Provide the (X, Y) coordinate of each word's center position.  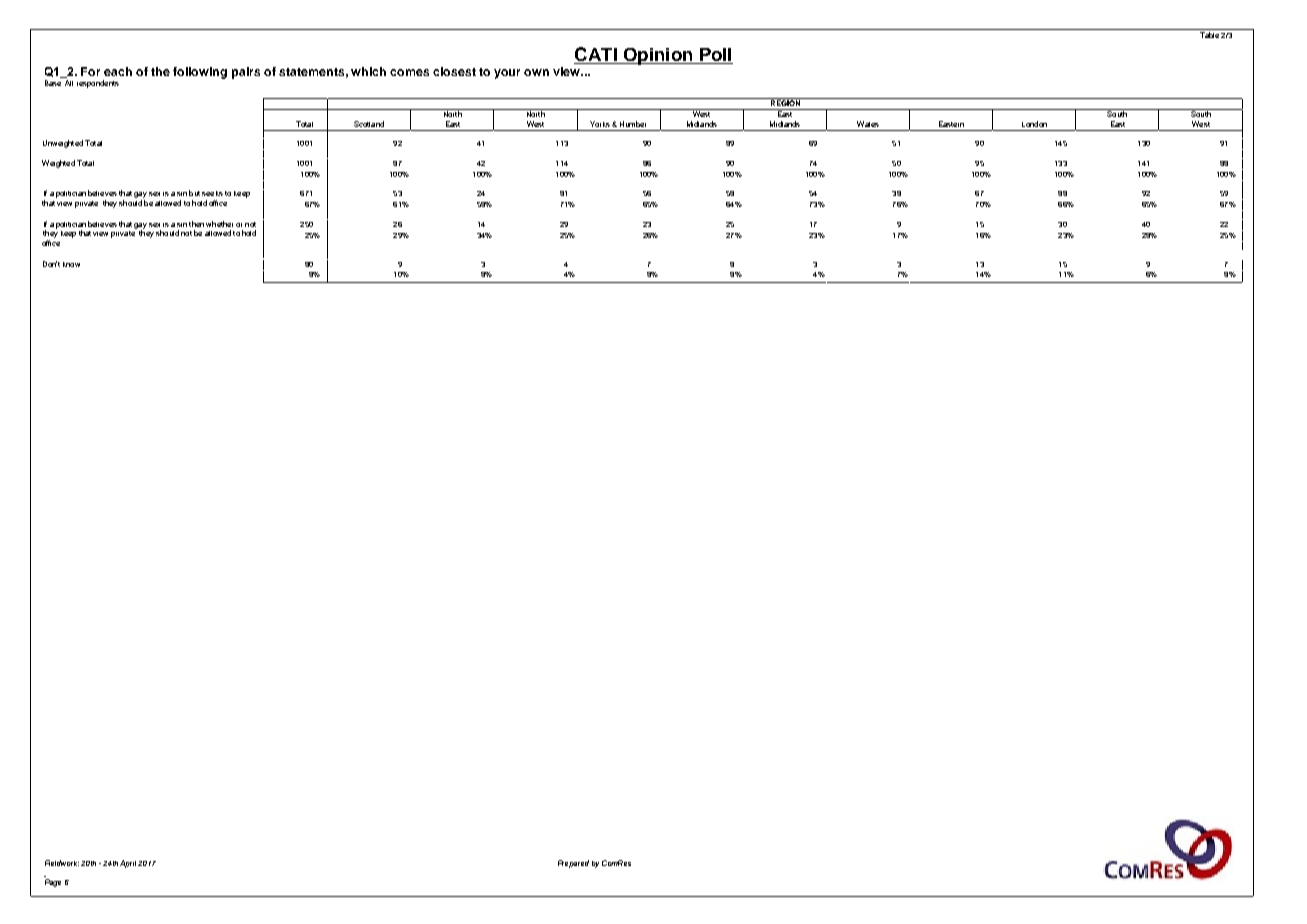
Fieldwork (62, 863)
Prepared (573, 864)
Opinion (658, 56)
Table (1209, 35)
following (200, 73)
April (128, 864)
